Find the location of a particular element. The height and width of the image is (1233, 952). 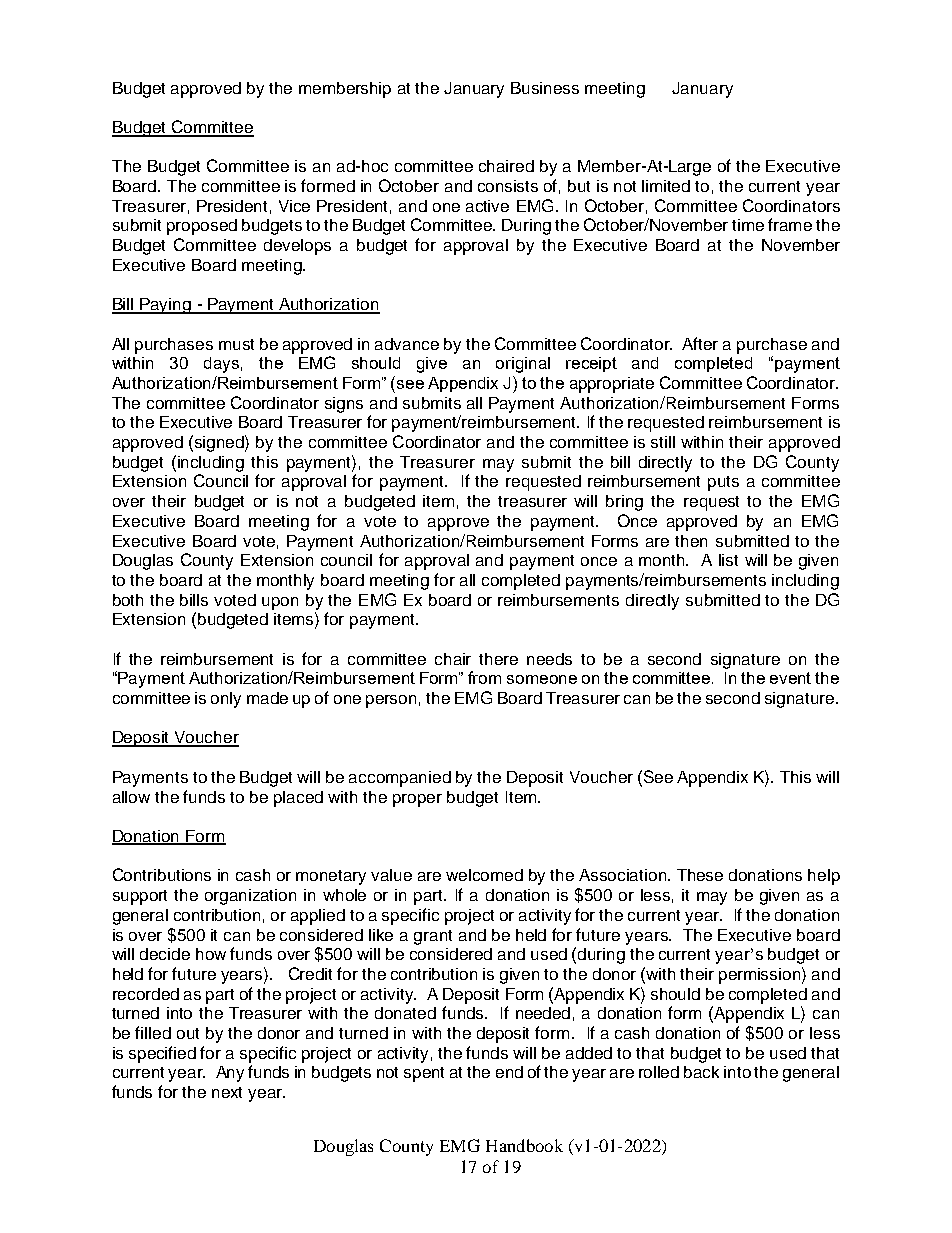

Handbook is located at coordinates (524, 1145).
